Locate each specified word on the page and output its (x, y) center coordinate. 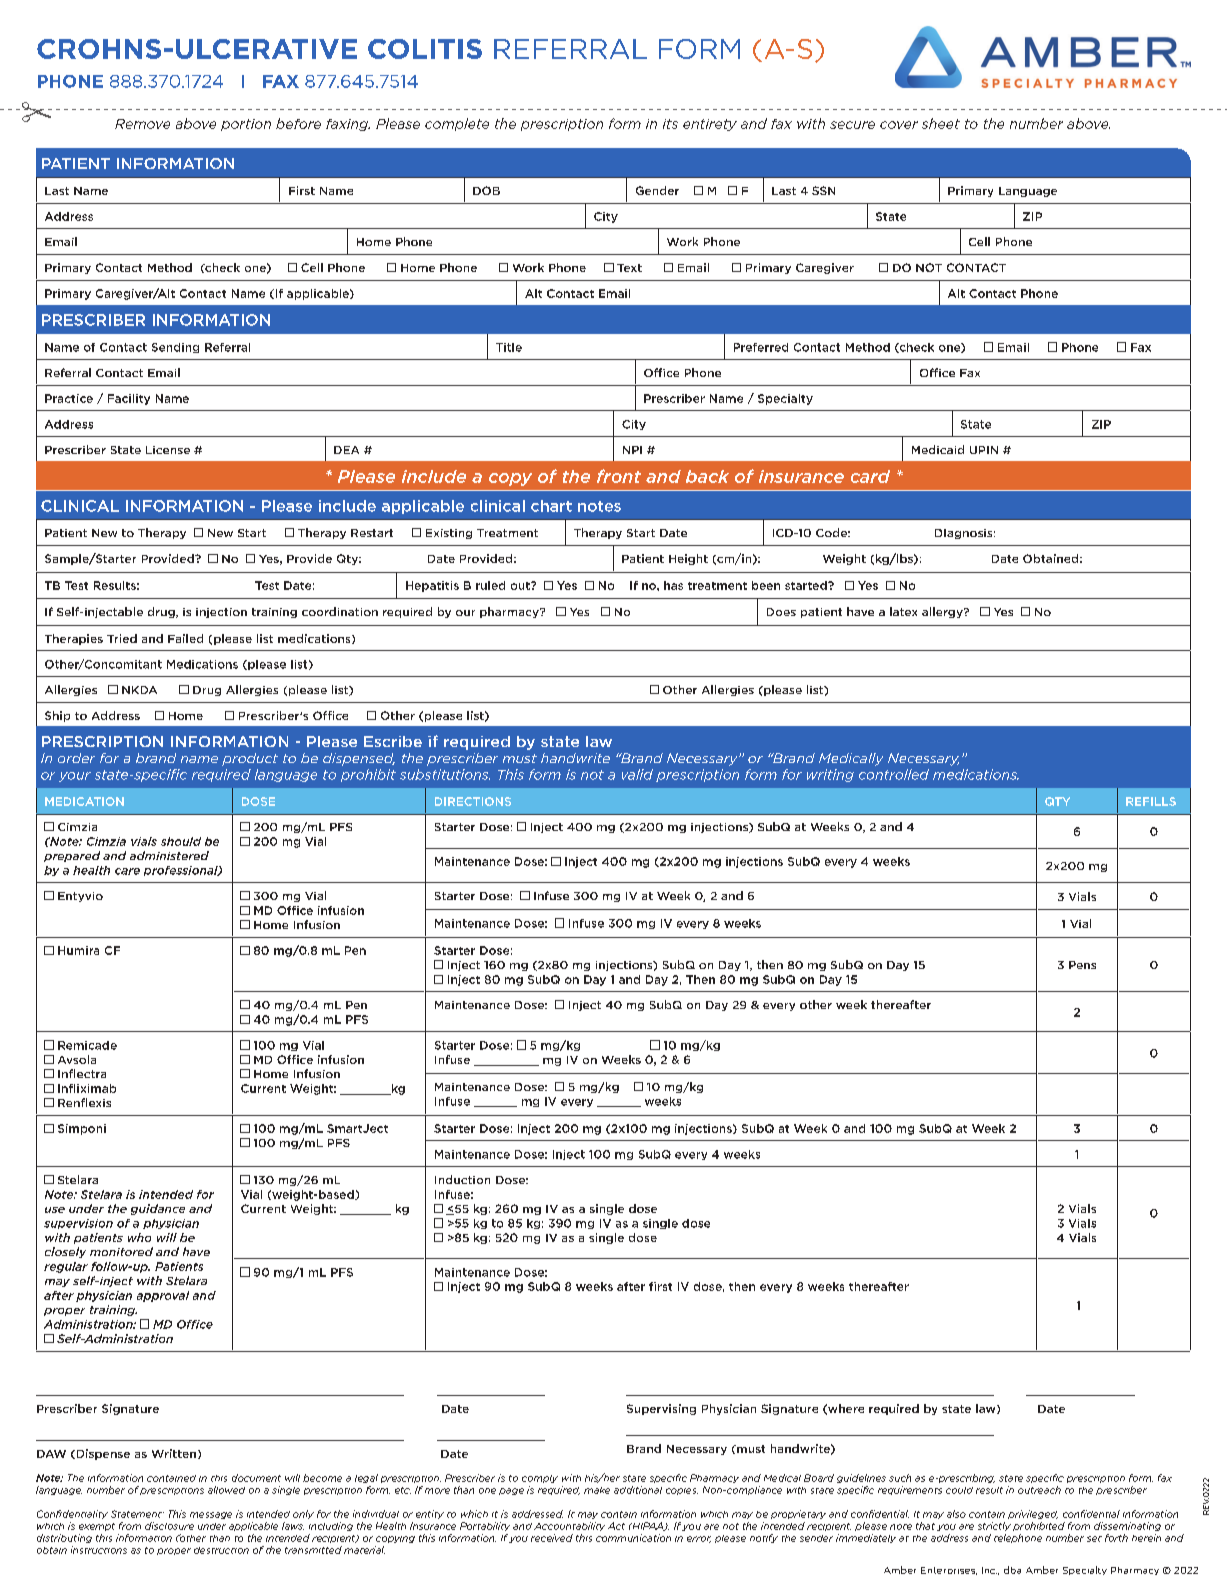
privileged (1033, 1514)
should (181, 841)
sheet (941, 123)
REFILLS (1151, 801)
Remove (142, 124)
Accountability (569, 1526)
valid (637, 774)
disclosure (169, 1526)
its (670, 124)
